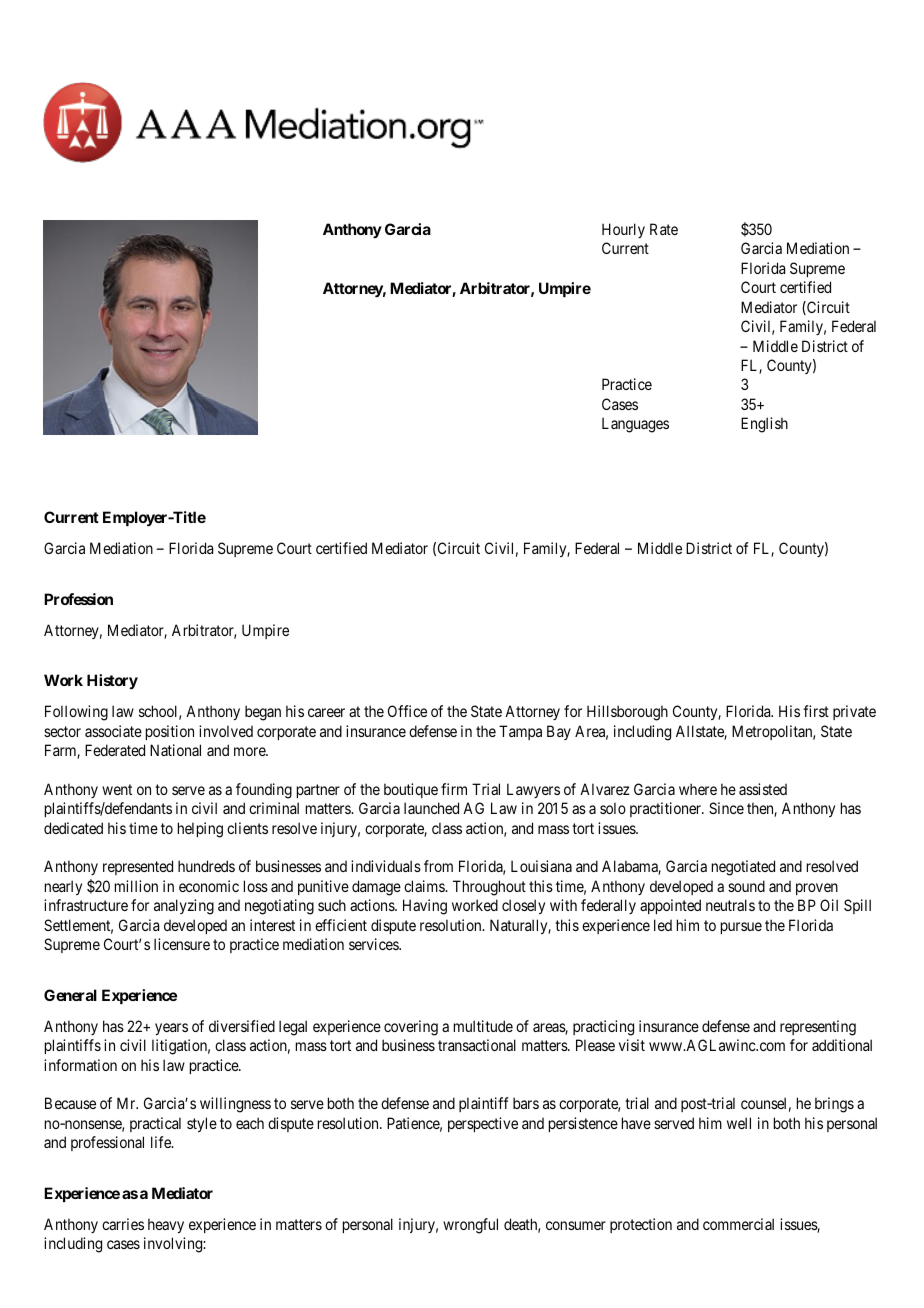 The height and width of the image is (1308, 924). Describe the element at coordinates (112, 681) in the image. I see `History` at that location.
